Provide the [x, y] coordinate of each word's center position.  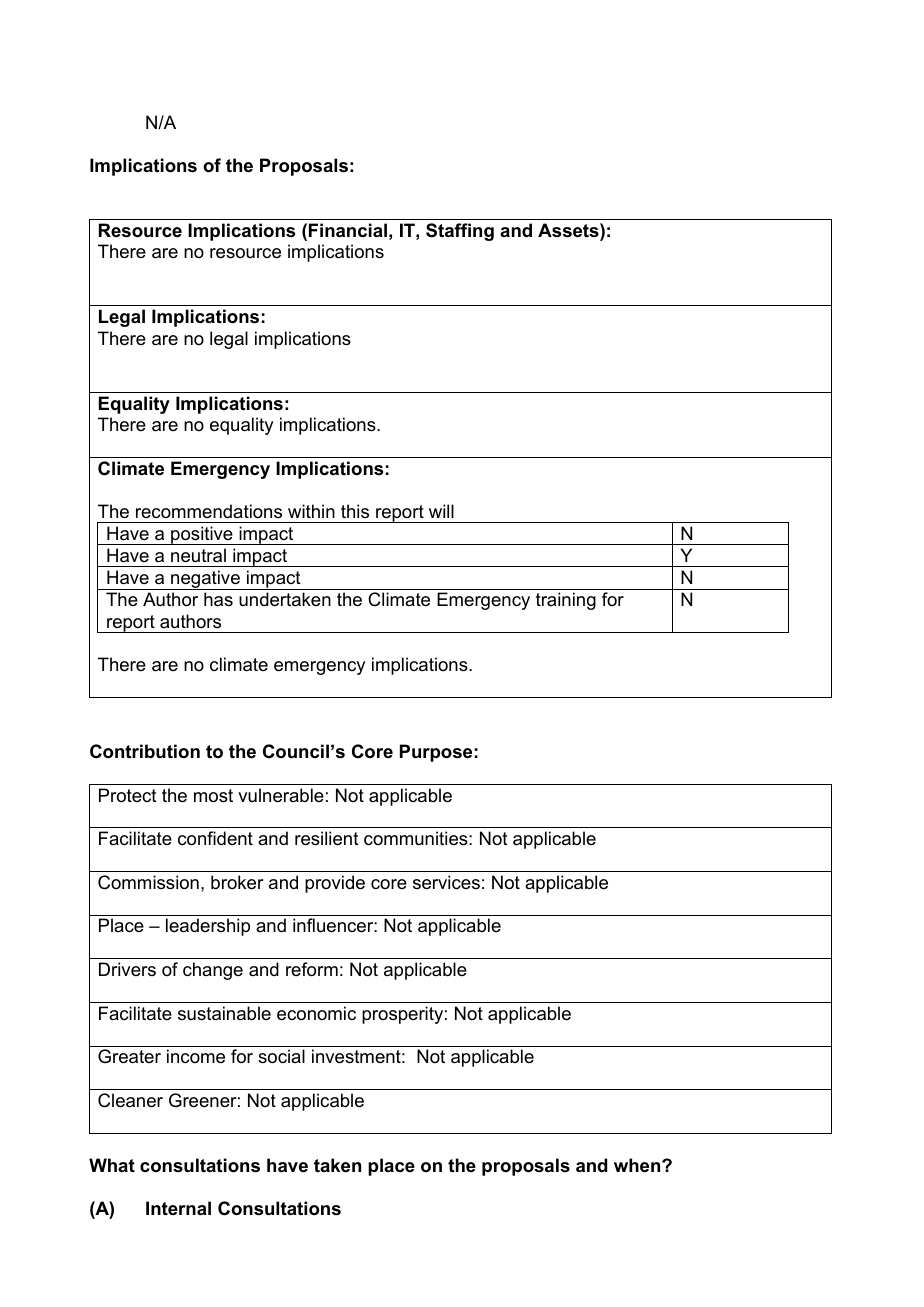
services [446, 882]
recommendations [209, 511]
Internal [178, 1208]
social [281, 1056]
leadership [208, 927]
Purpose [436, 753]
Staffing [460, 232]
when [638, 1165]
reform [312, 969]
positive [202, 535]
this [355, 511]
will [441, 511]
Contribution [145, 751]
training [566, 601]
